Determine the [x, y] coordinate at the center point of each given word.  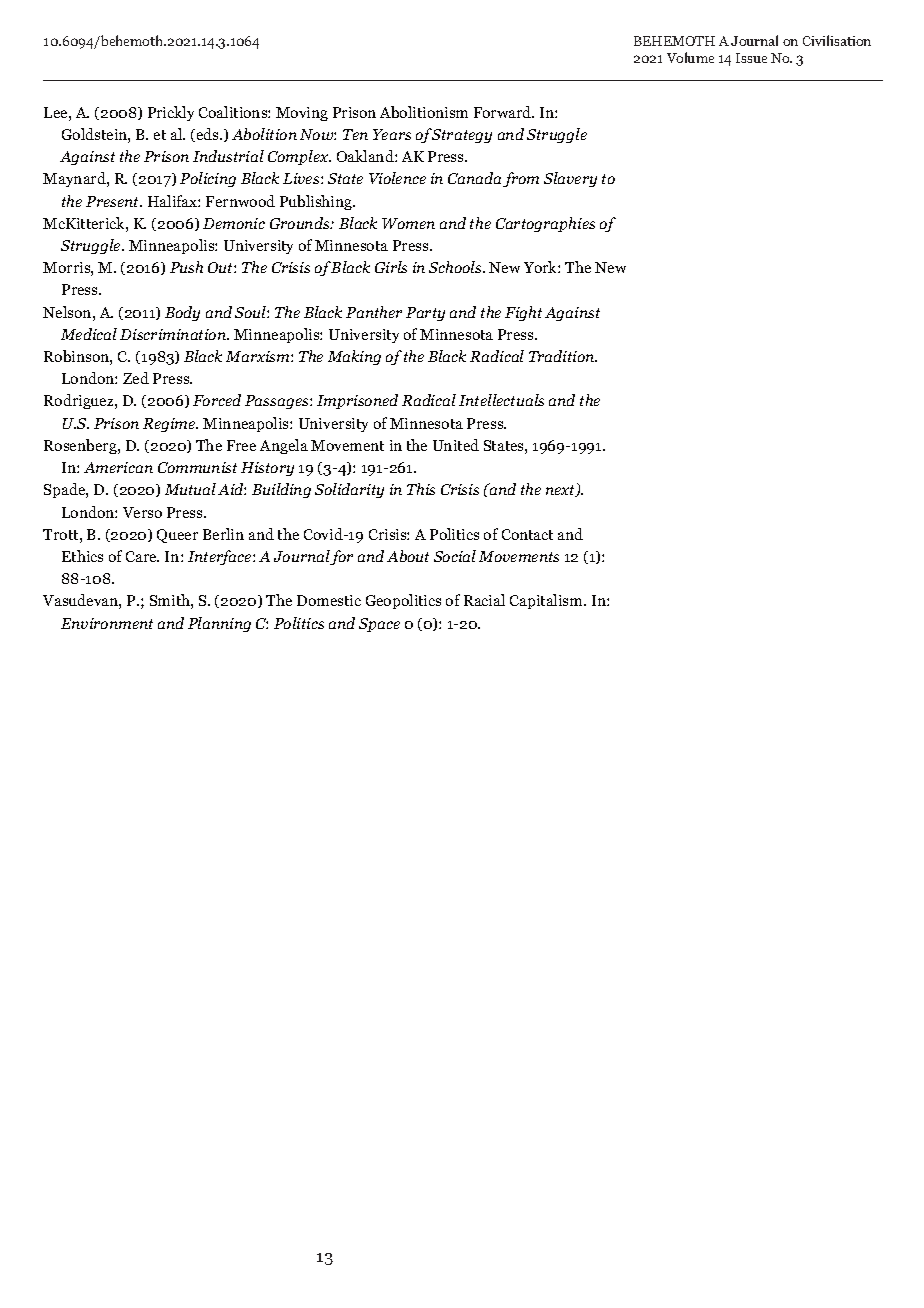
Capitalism [547, 601]
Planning [219, 624]
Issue [751, 58]
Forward [504, 112]
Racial [484, 600]
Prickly [171, 113]
